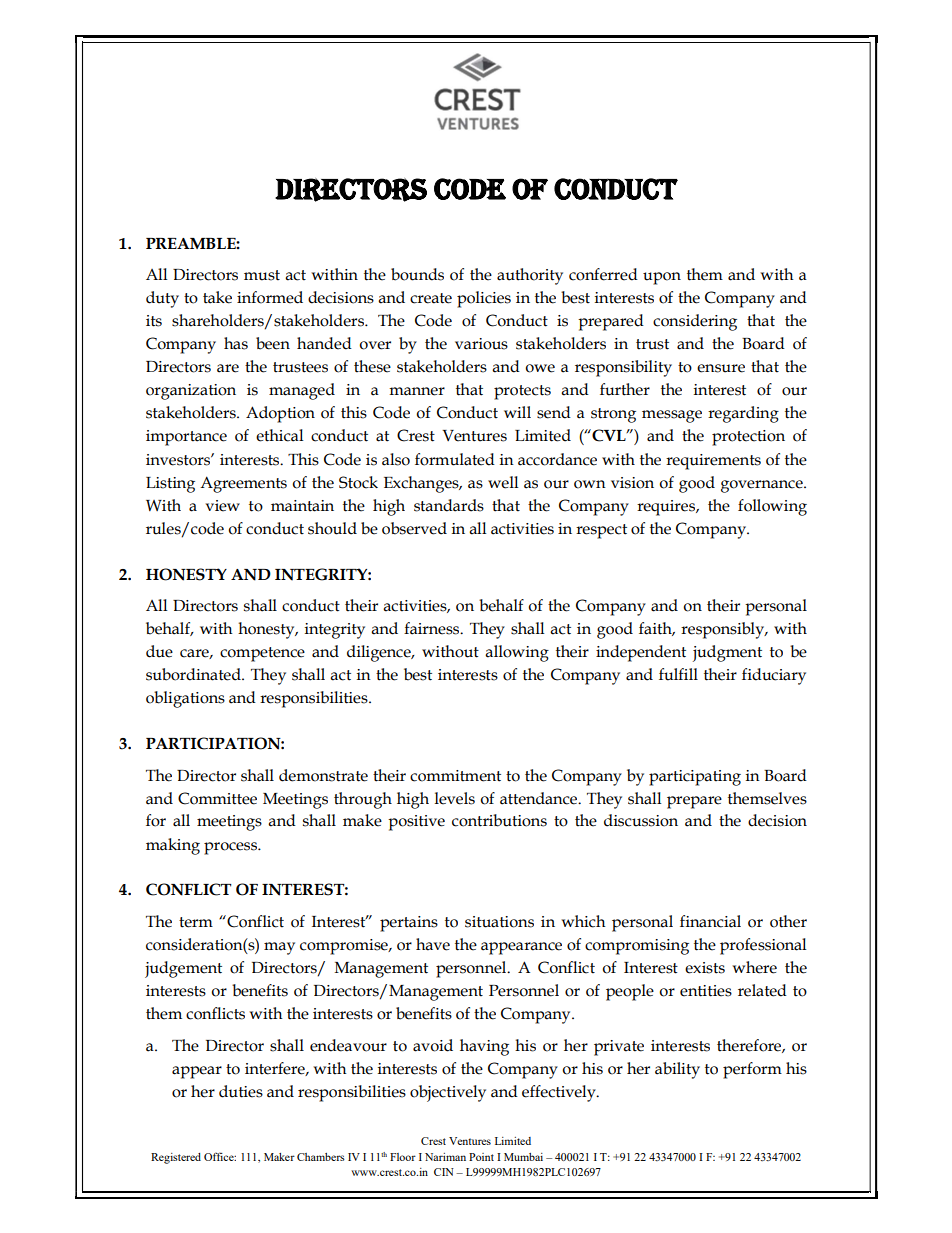 This image has height=1233, width=952. What do you see at coordinates (695, 322) in the image?
I see `considering` at bounding box center [695, 322].
